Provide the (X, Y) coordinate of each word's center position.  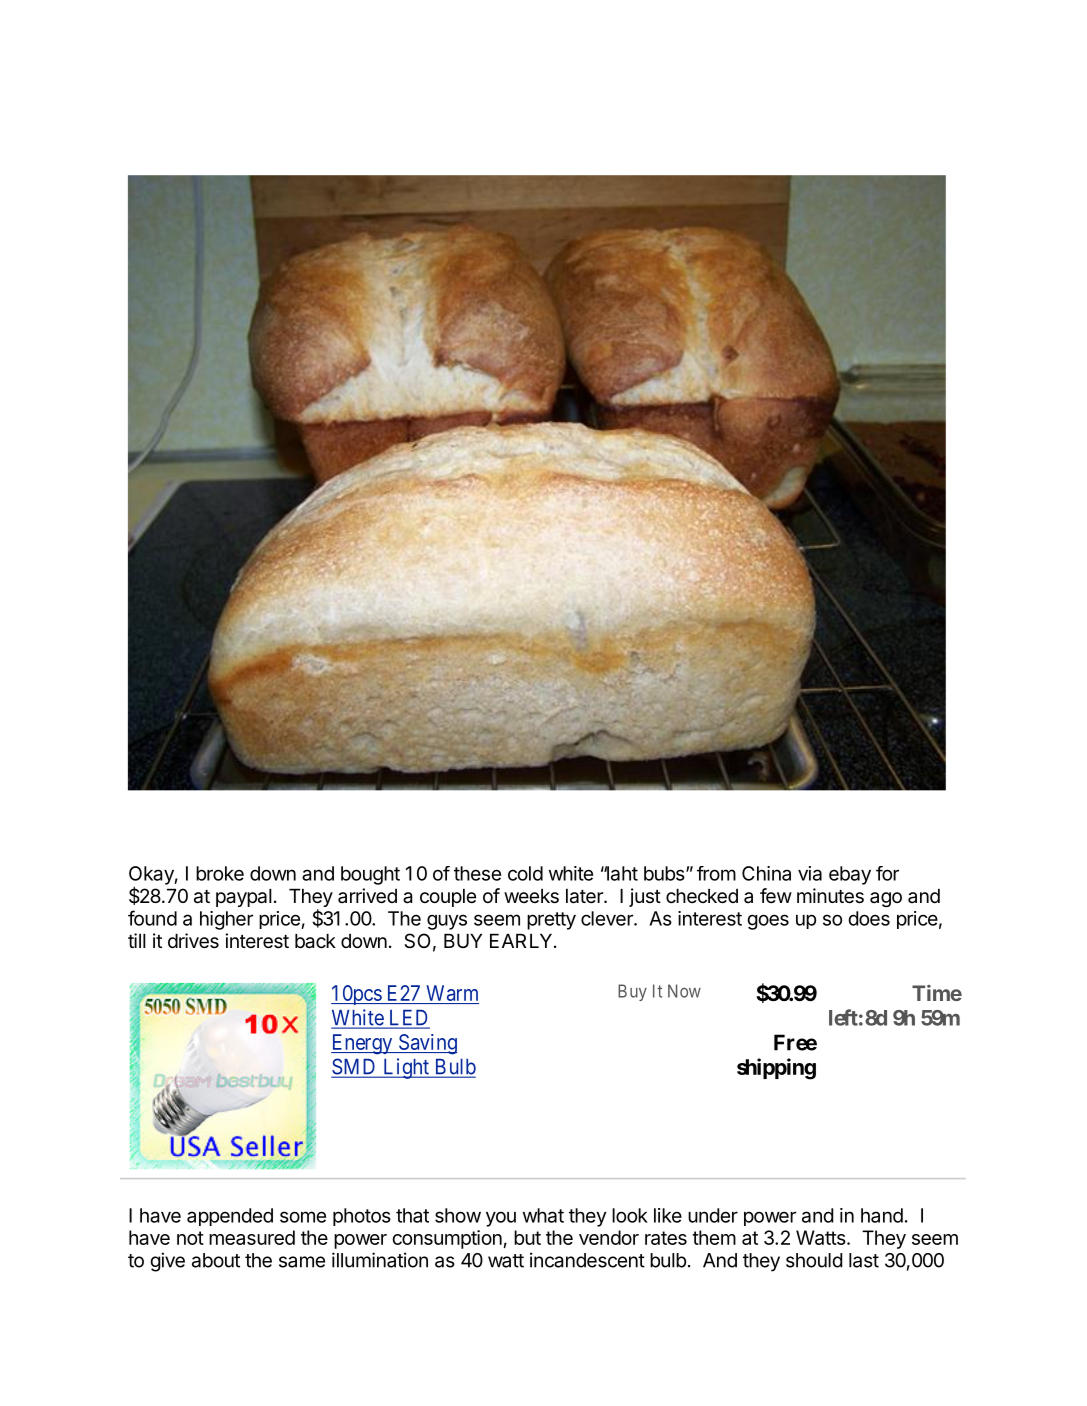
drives (193, 941)
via (810, 873)
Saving (427, 1044)
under (713, 1215)
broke (220, 873)
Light (406, 1068)
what (543, 1215)
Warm (452, 993)
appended (230, 1217)
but (527, 1237)
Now (684, 991)
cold (525, 873)
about (216, 1260)
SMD (355, 1067)
